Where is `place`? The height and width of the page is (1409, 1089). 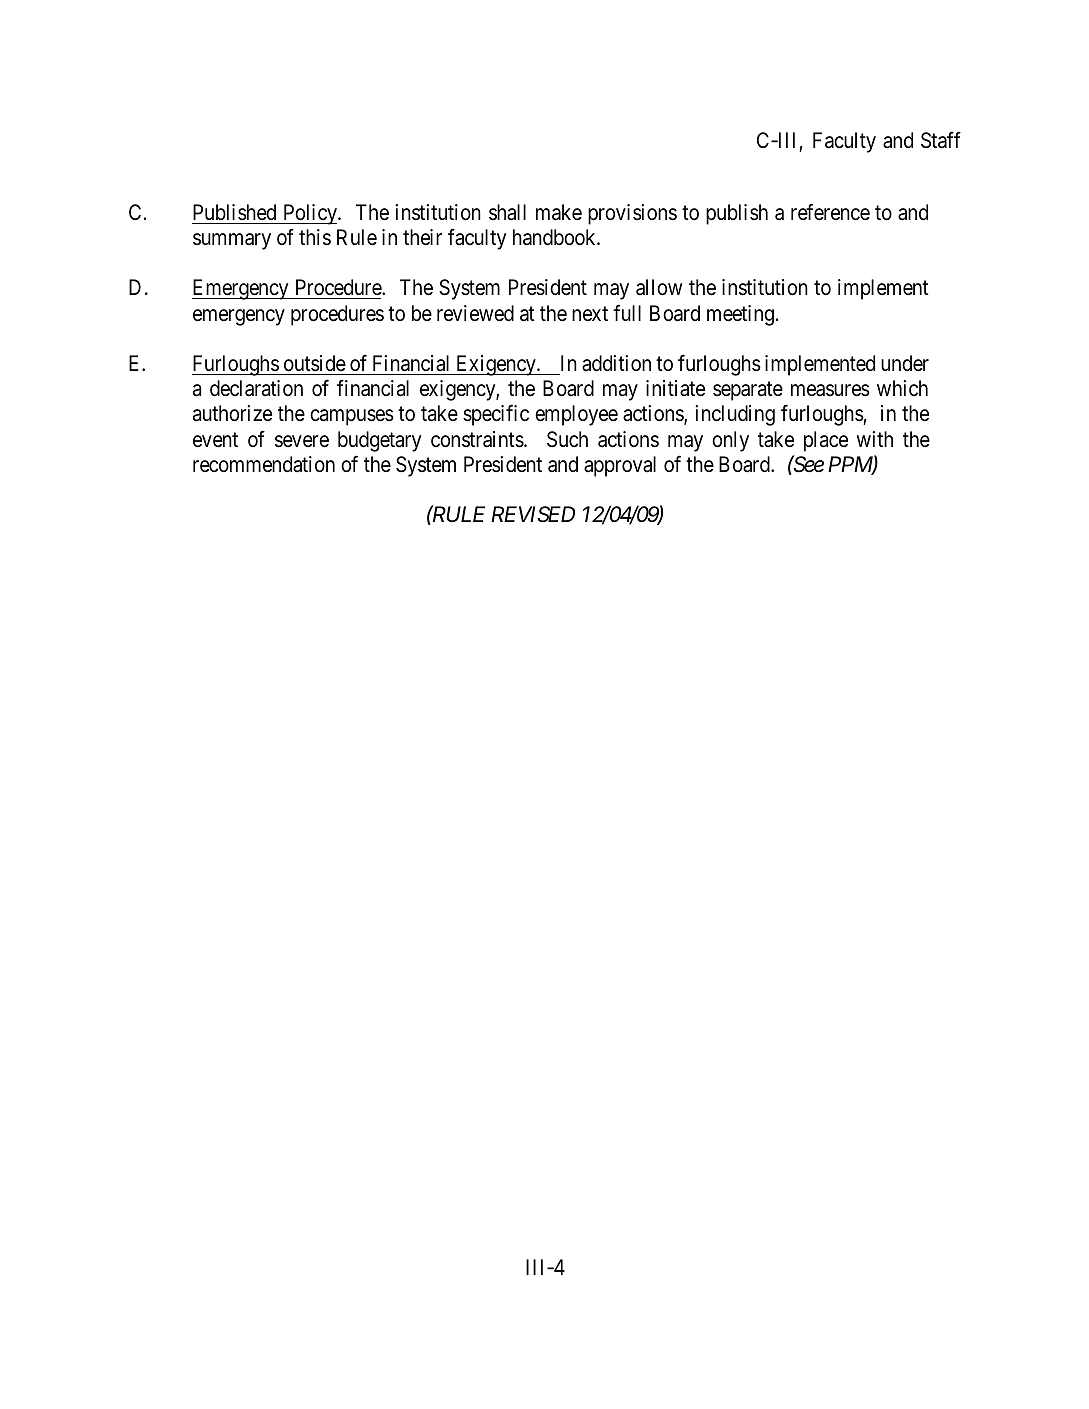 place is located at coordinates (826, 441).
